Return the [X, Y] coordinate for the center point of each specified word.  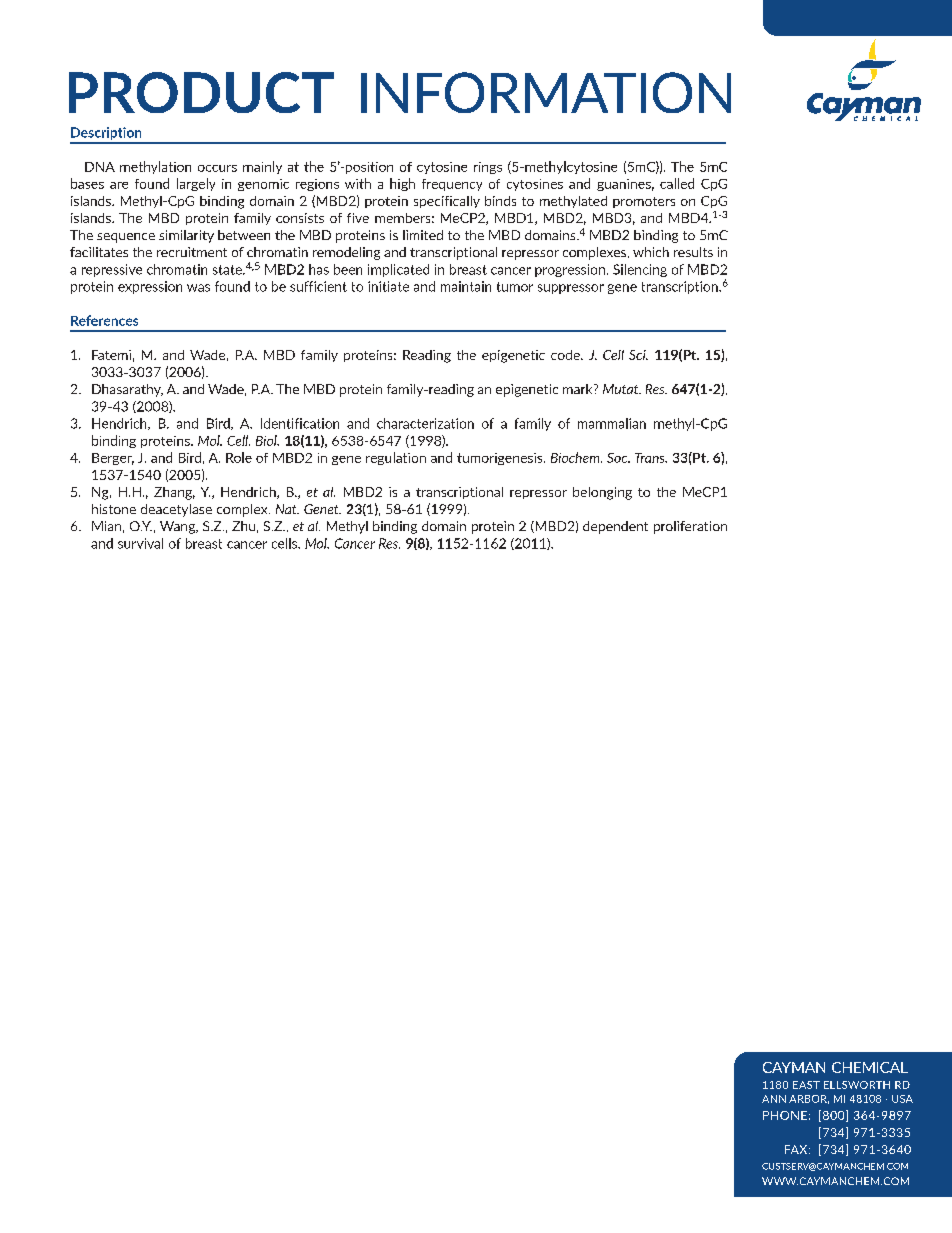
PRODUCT [201, 92]
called [677, 183]
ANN [774, 1099]
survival [140, 543]
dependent [615, 527]
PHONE [785, 1115]
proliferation [690, 527]
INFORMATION [546, 92]
